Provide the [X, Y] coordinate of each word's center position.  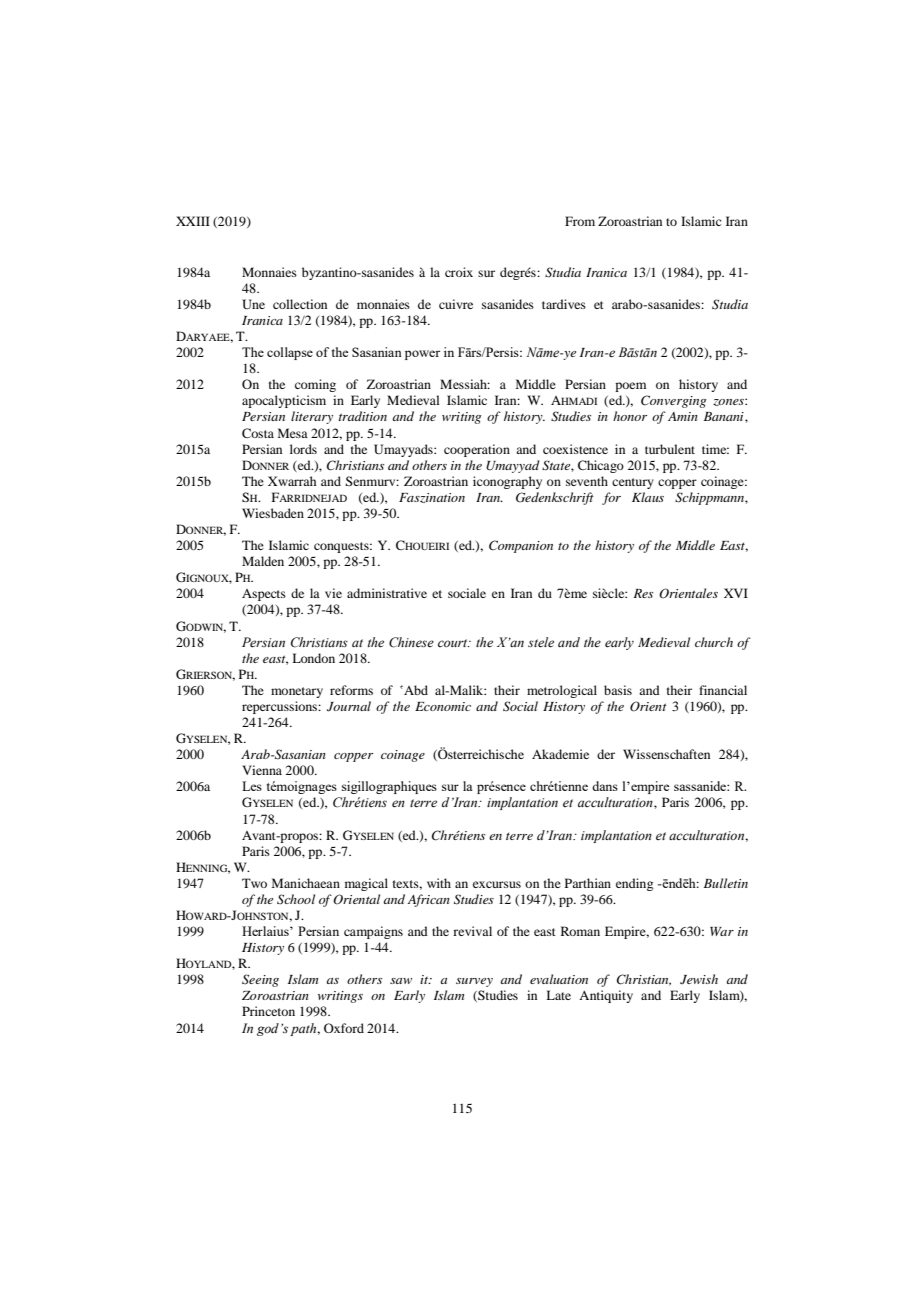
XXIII [193, 221]
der [606, 754]
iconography [507, 482]
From [580, 221]
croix [459, 272]
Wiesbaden [273, 513]
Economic [443, 706]
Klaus [648, 497]
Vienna [262, 770]
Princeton [268, 1011]
